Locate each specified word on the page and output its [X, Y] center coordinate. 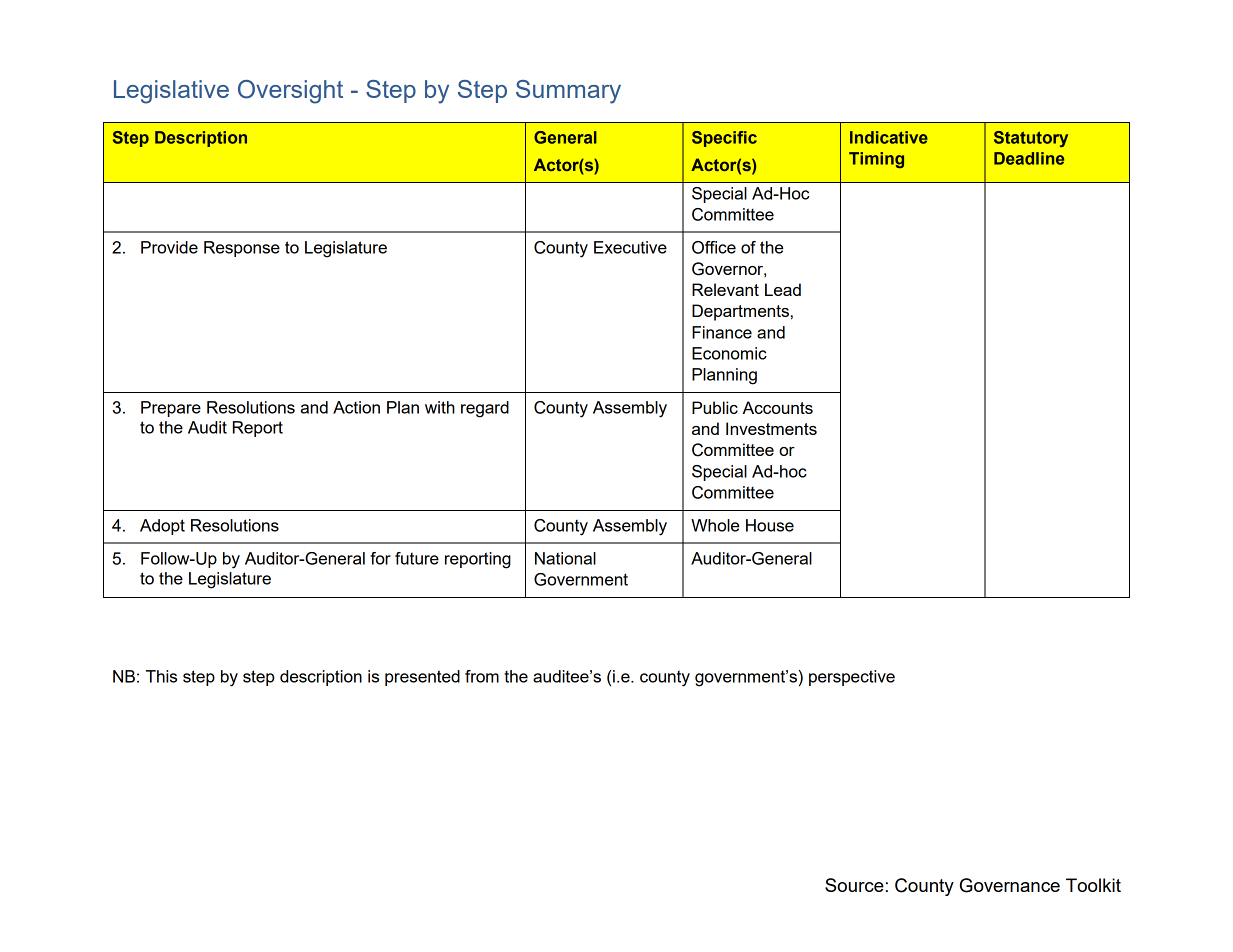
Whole [715, 525]
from [482, 676]
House [770, 525]
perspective [852, 678]
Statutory [1031, 139]
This [161, 676]
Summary [568, 92]
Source [854, 885]
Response [242, 249]
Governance [1010, 885]
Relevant [725, 289]
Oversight [290, 92]
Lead [783, 289]
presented [422, 678]
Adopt [162, 527]
